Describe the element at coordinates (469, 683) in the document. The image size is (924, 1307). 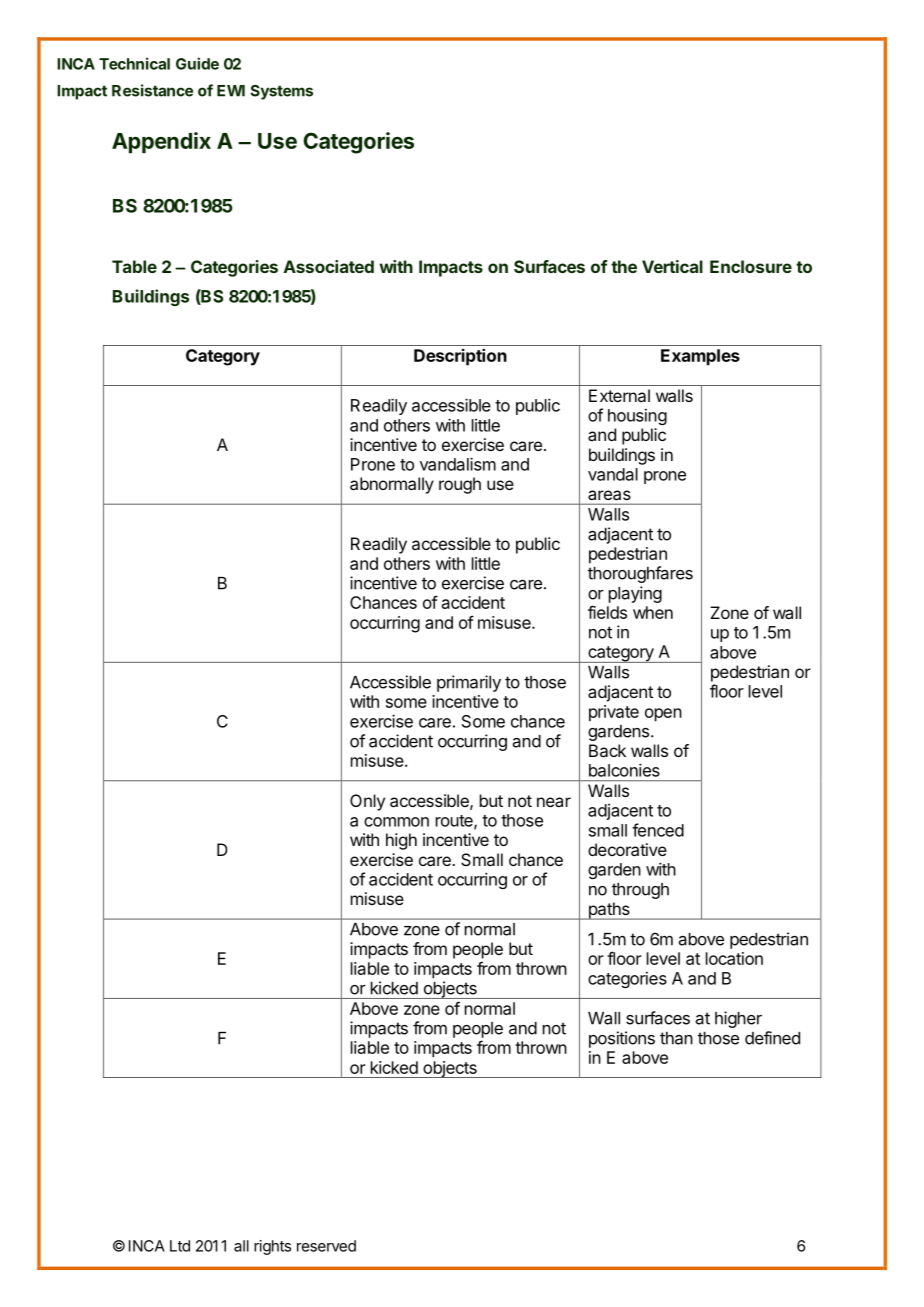
I see `primarily` at that location.
